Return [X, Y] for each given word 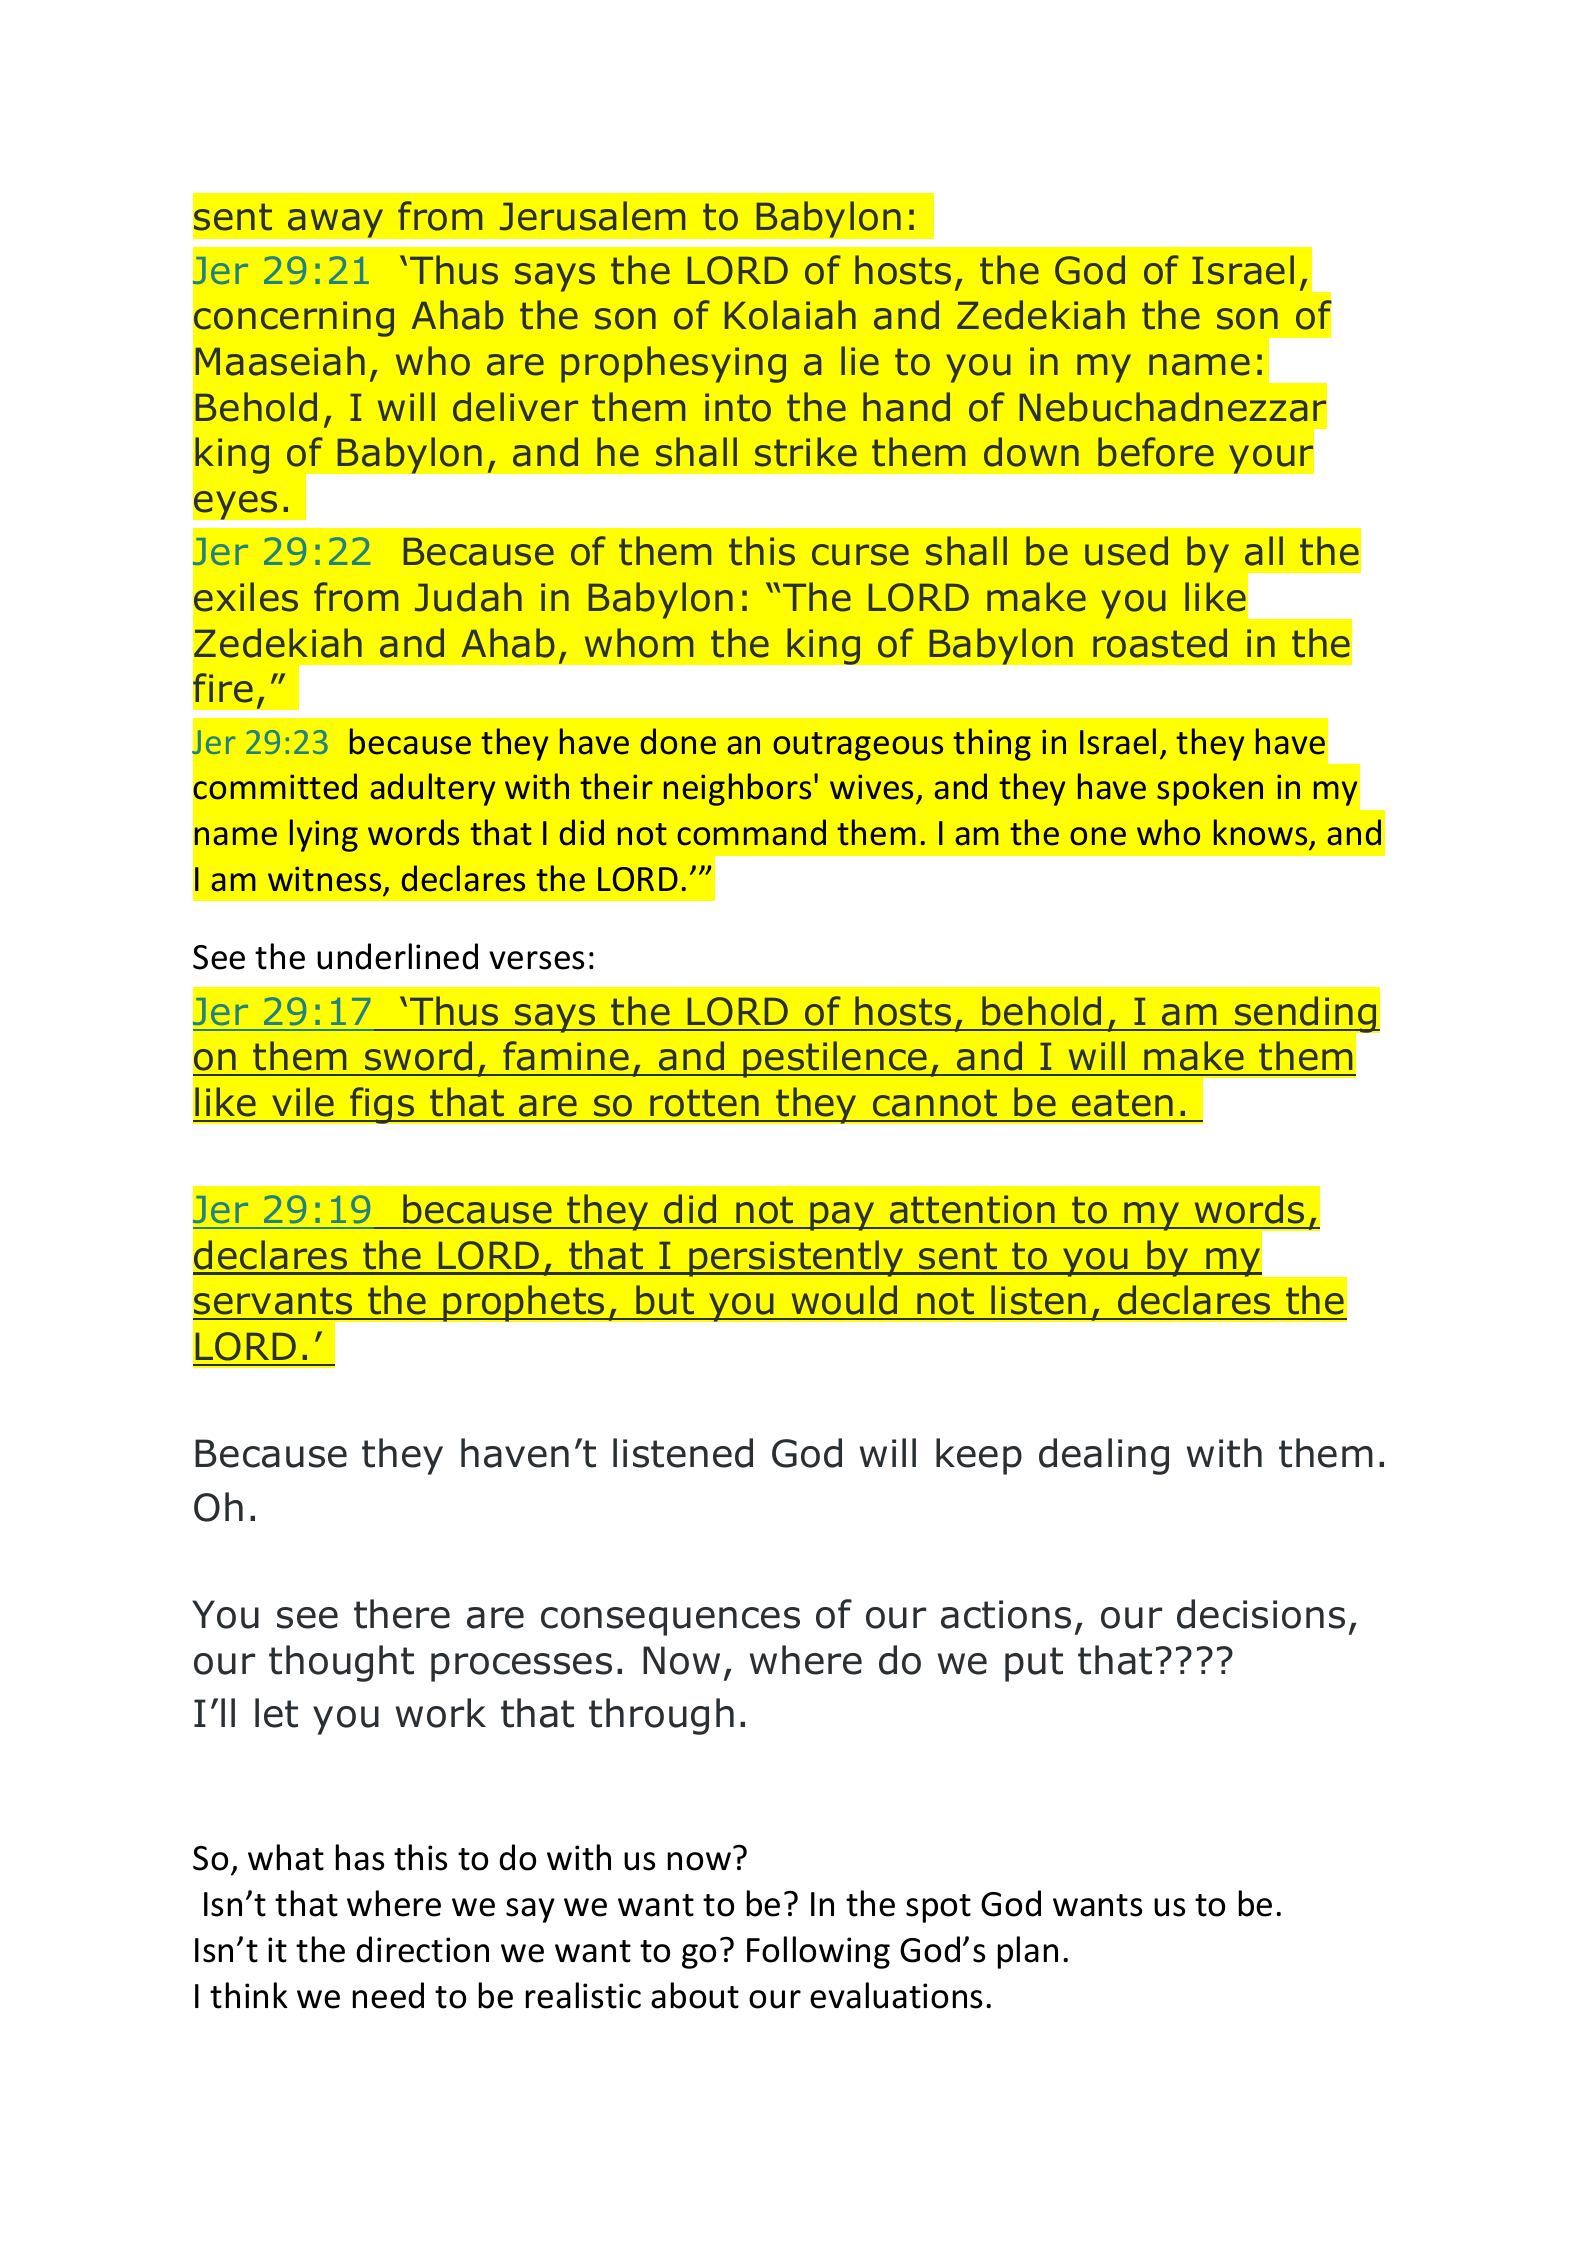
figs [382, 1105]
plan [1028, 1952]
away [335, 223]
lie [860, 361]
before [1156, 452]
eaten [1122, 1103]
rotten [704, 1103]
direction [422, 1949]
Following [818, 1952]
